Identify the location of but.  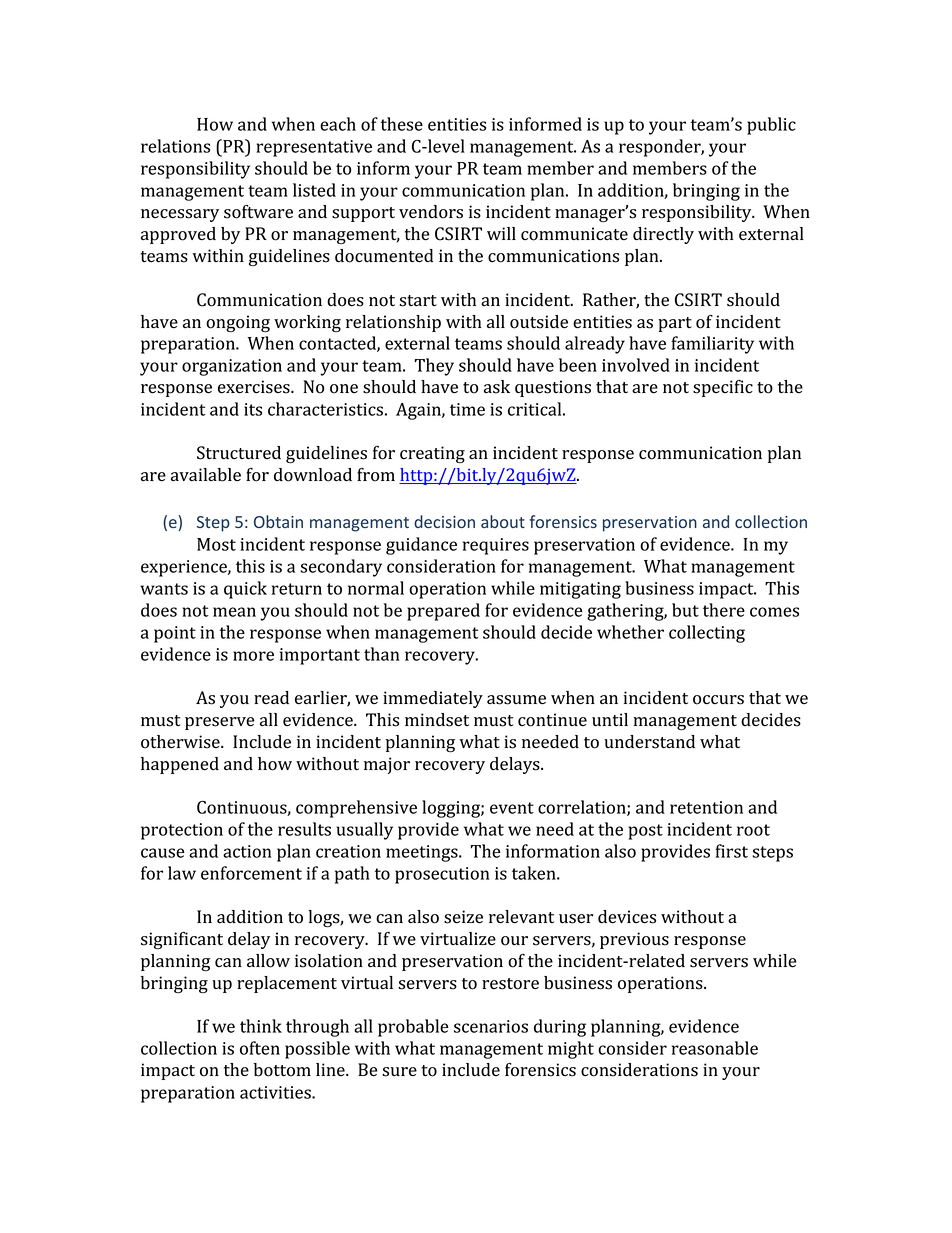
(685, 610).
